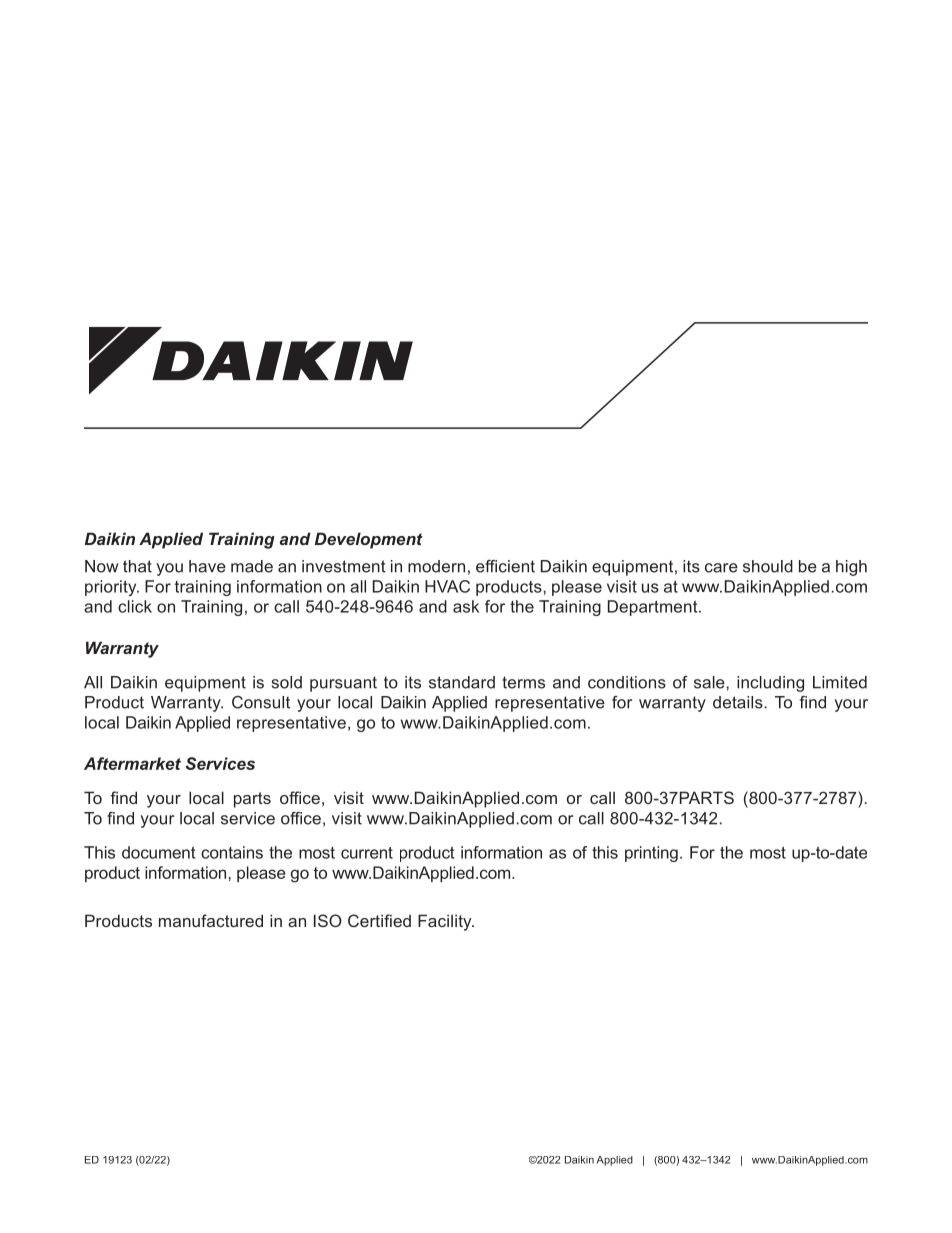 The image size is (952, 1233). I want to click on manufactured, so click(211, 920).
